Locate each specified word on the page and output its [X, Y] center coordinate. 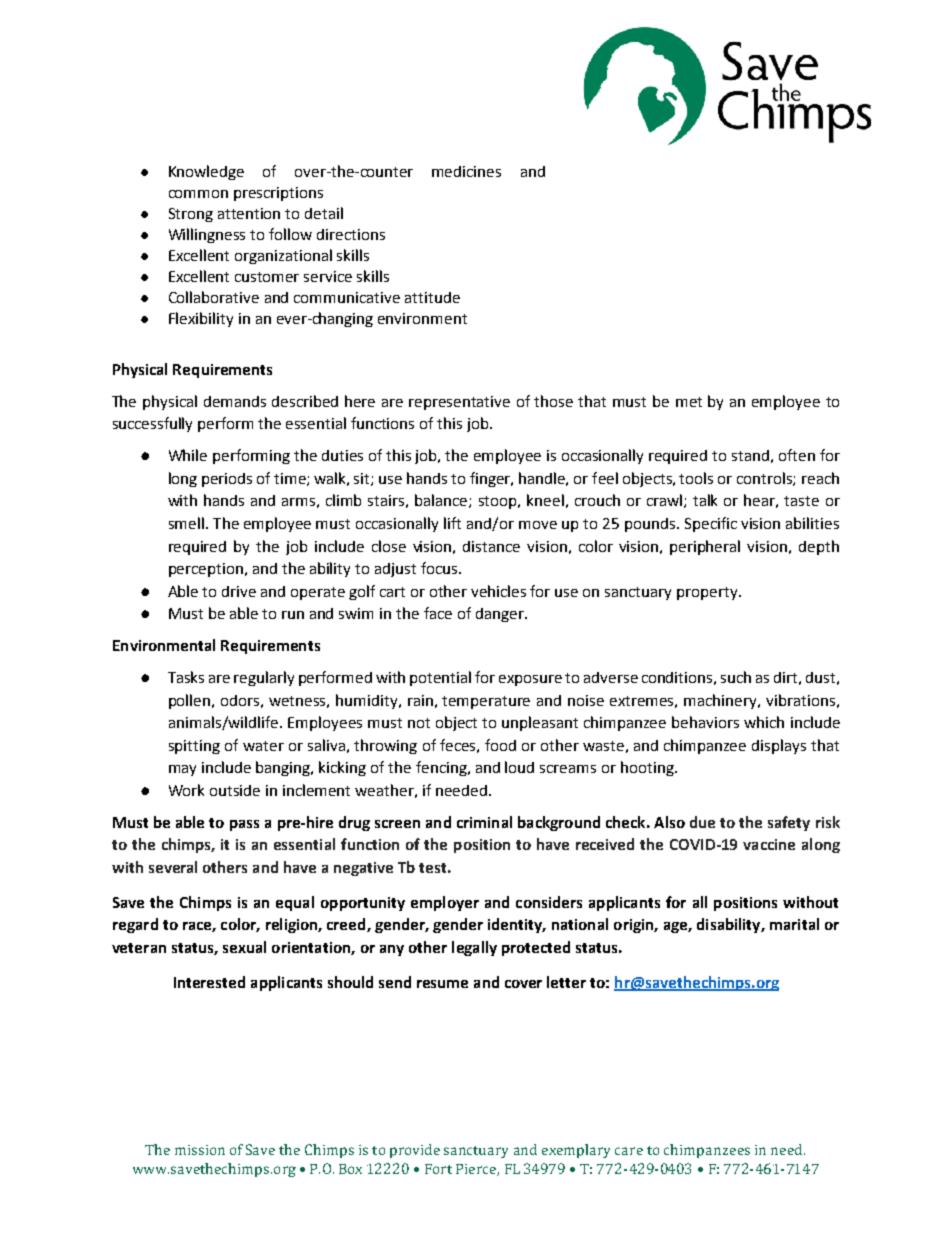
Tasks [186, 677]
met [689, 402]
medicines [466, 171]
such [736, 677]
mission [200, 1150]
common [198, 194]
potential [440, 678]
